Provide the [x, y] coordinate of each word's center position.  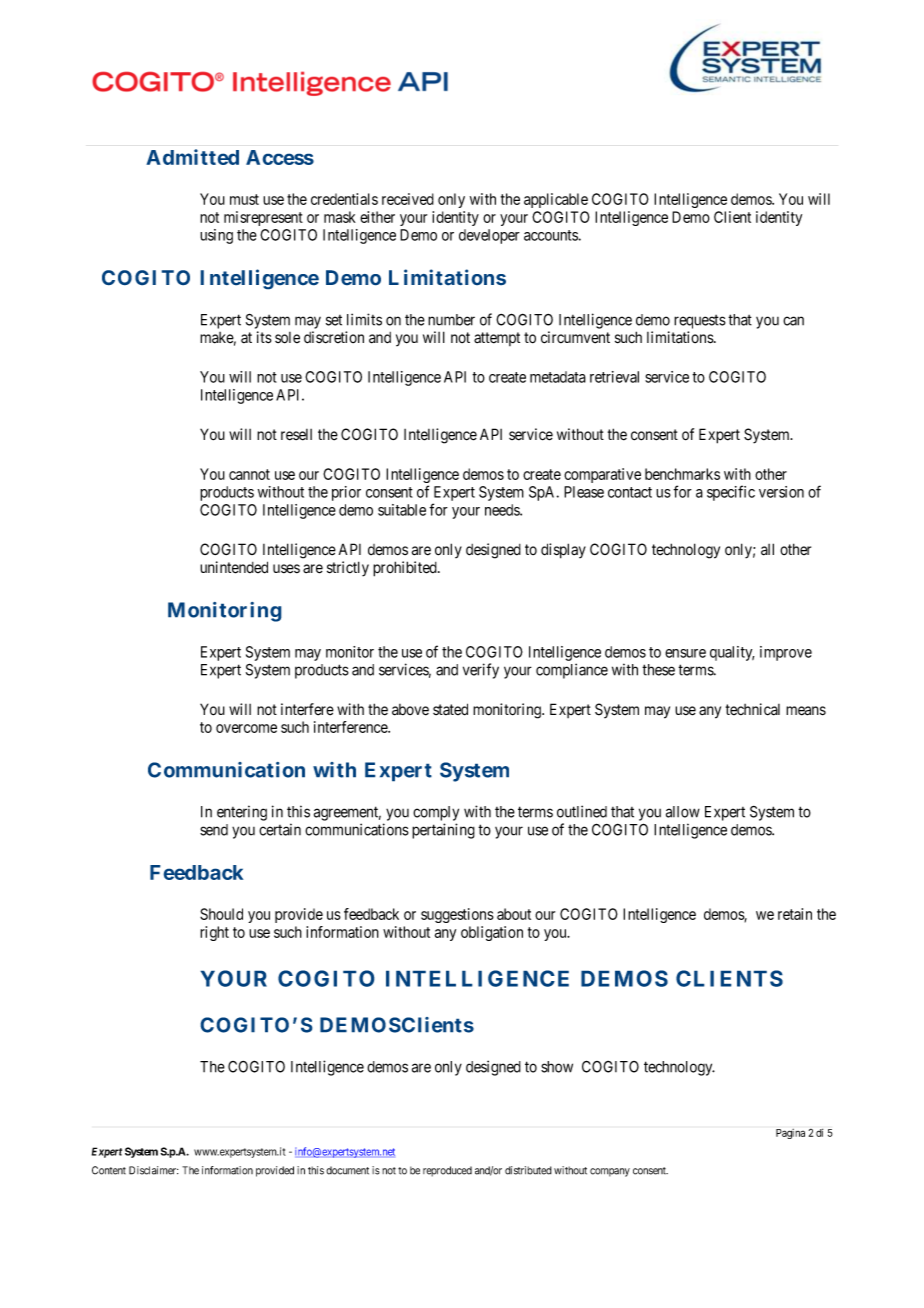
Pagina [790, 1134]
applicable [556, 200]
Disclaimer [153, 1170]
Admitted [192, 157]
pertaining [443, 831]
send [214, 830]
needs [503, 510]
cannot [249, 474]
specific [731, 493]
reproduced [447, 1171]
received [408, 199]
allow [683, 812]
